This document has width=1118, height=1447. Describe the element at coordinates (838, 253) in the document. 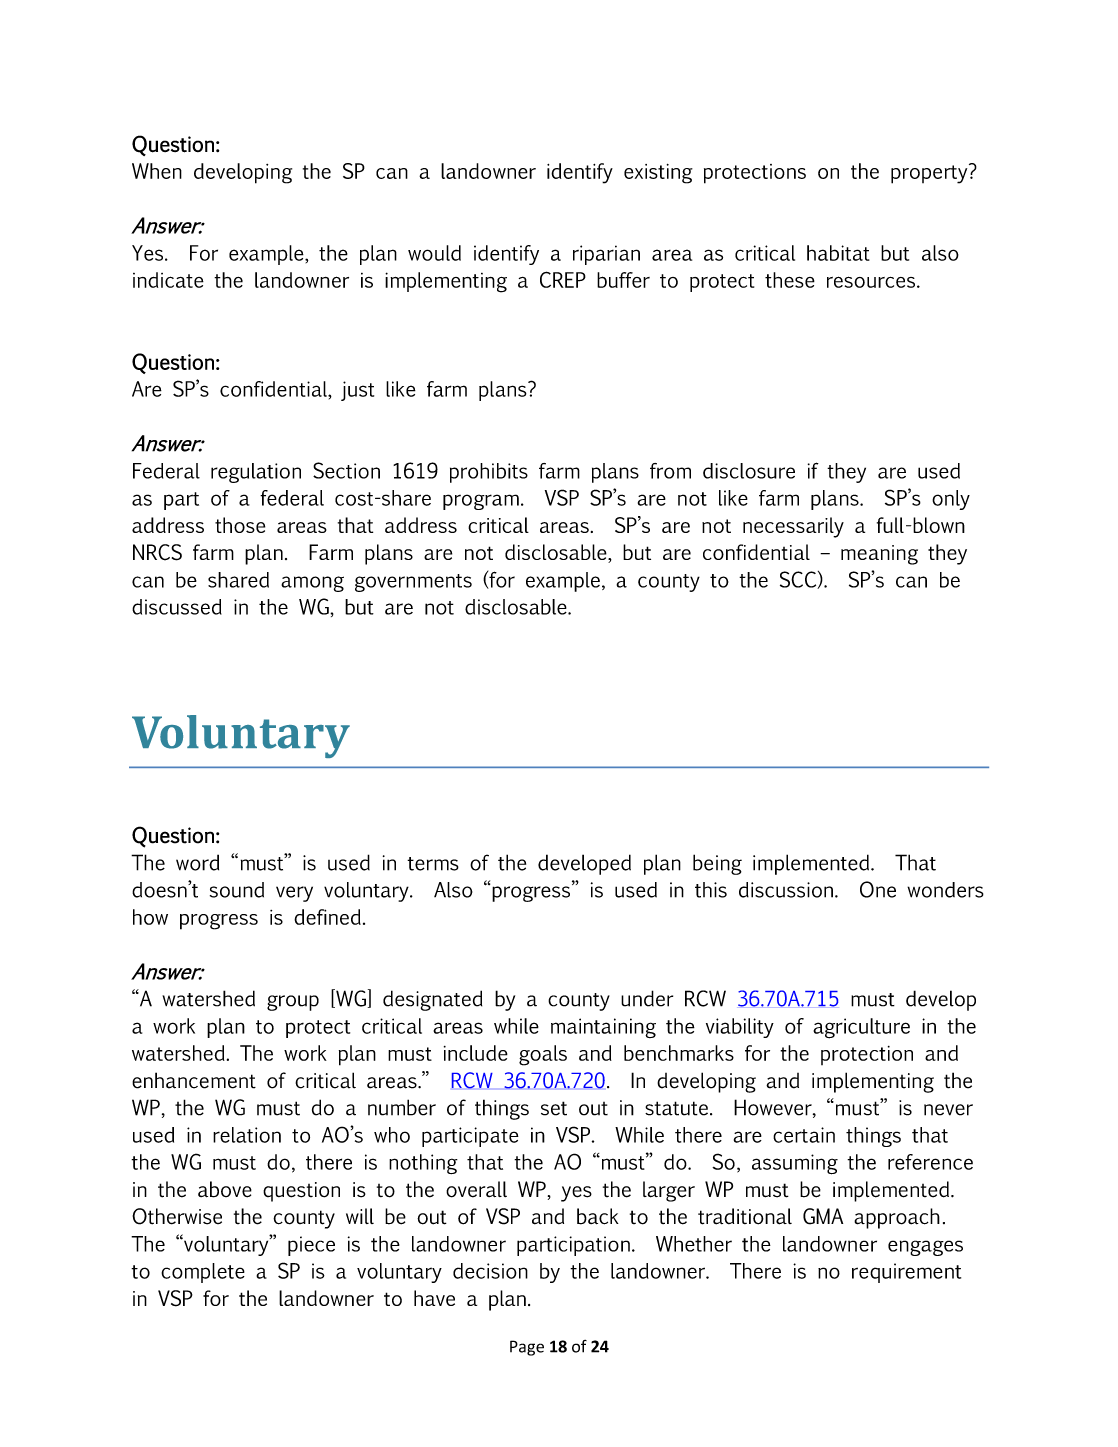

I see `habitat` at that location.
